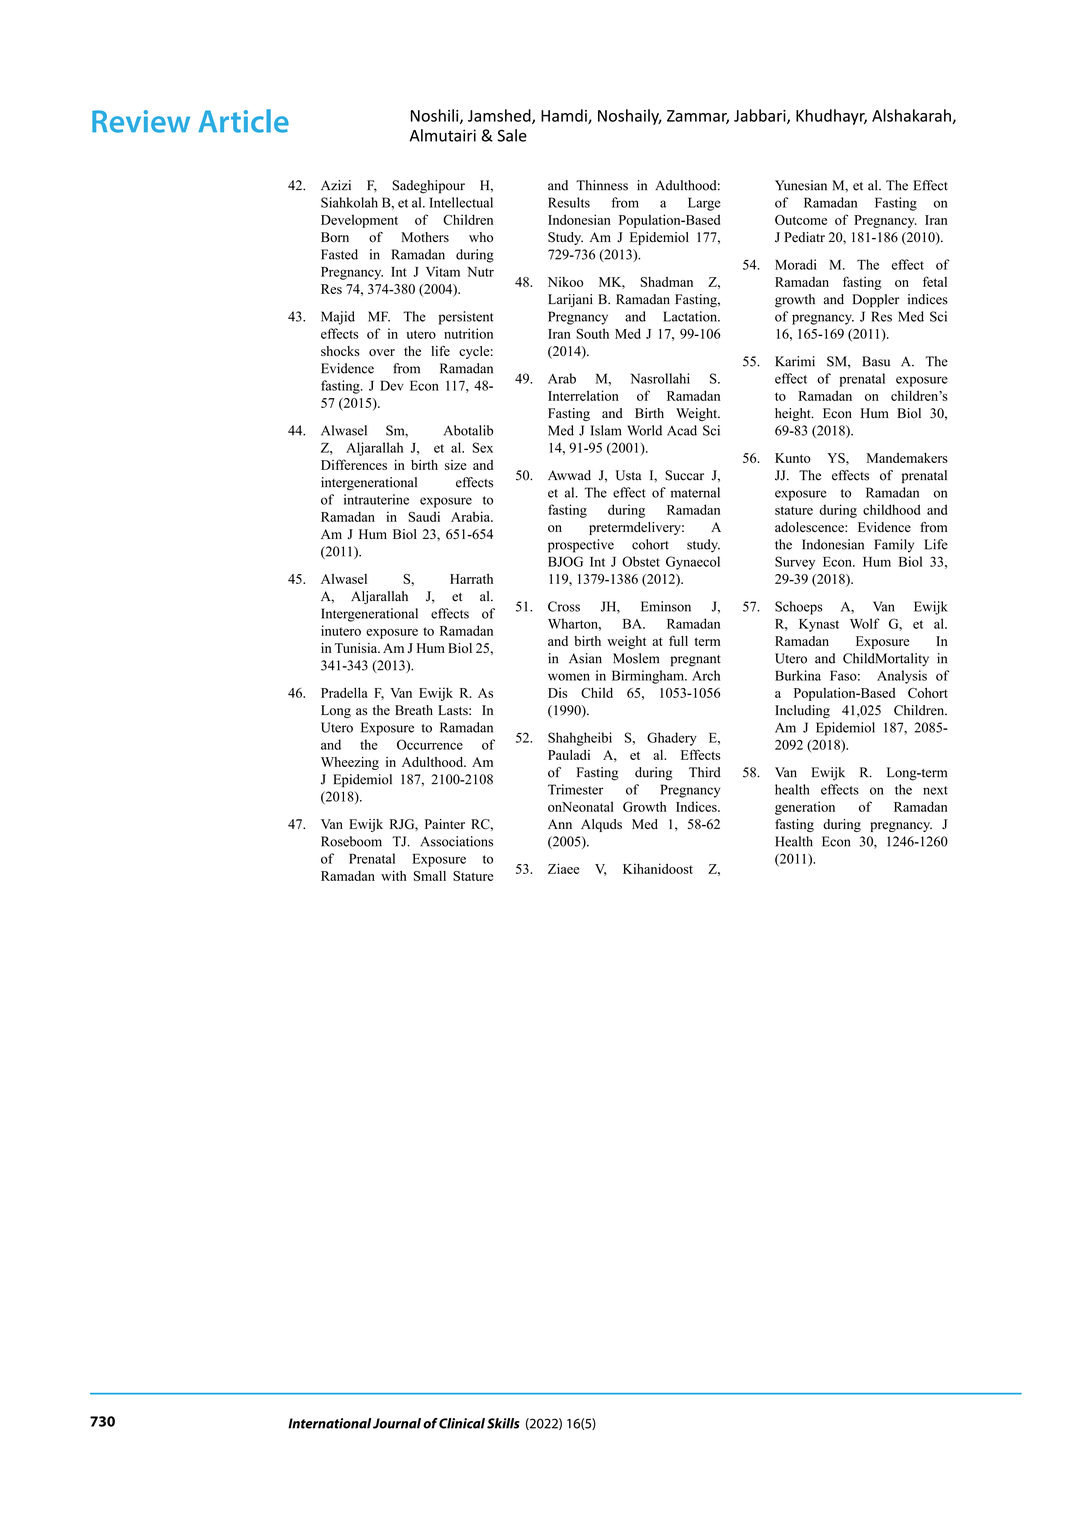 Image resolution: width=1072 pixels, height=1516 pixels. What do you see at coordinates (243, 121) in the page?
I see `Article` at bounding box center [243, 121].
